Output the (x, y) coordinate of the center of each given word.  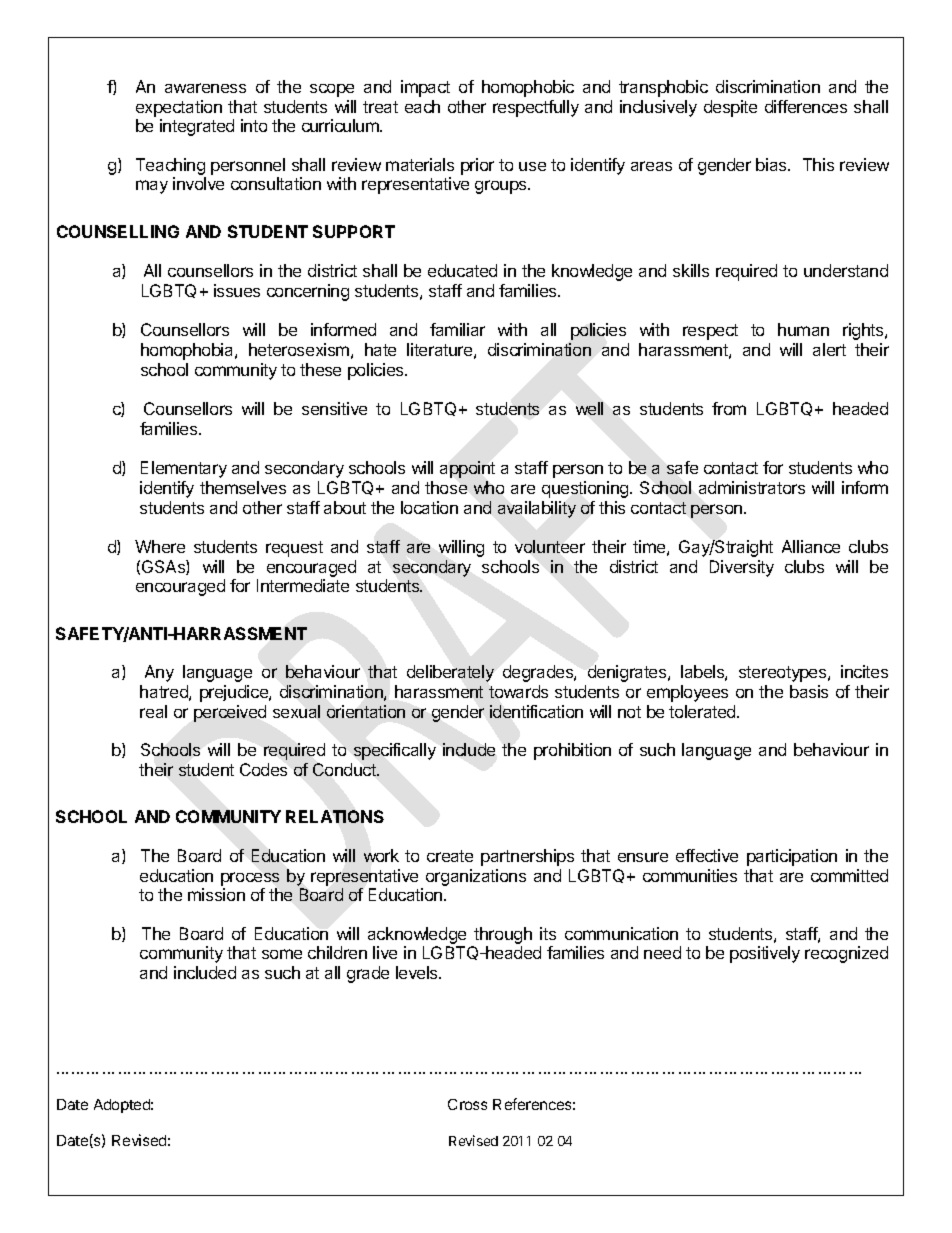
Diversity (742, 568)
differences (806, 106)
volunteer (550, 546)
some (282, 954)
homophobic (528, 88)
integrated (197, 127)
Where (160, 546)
